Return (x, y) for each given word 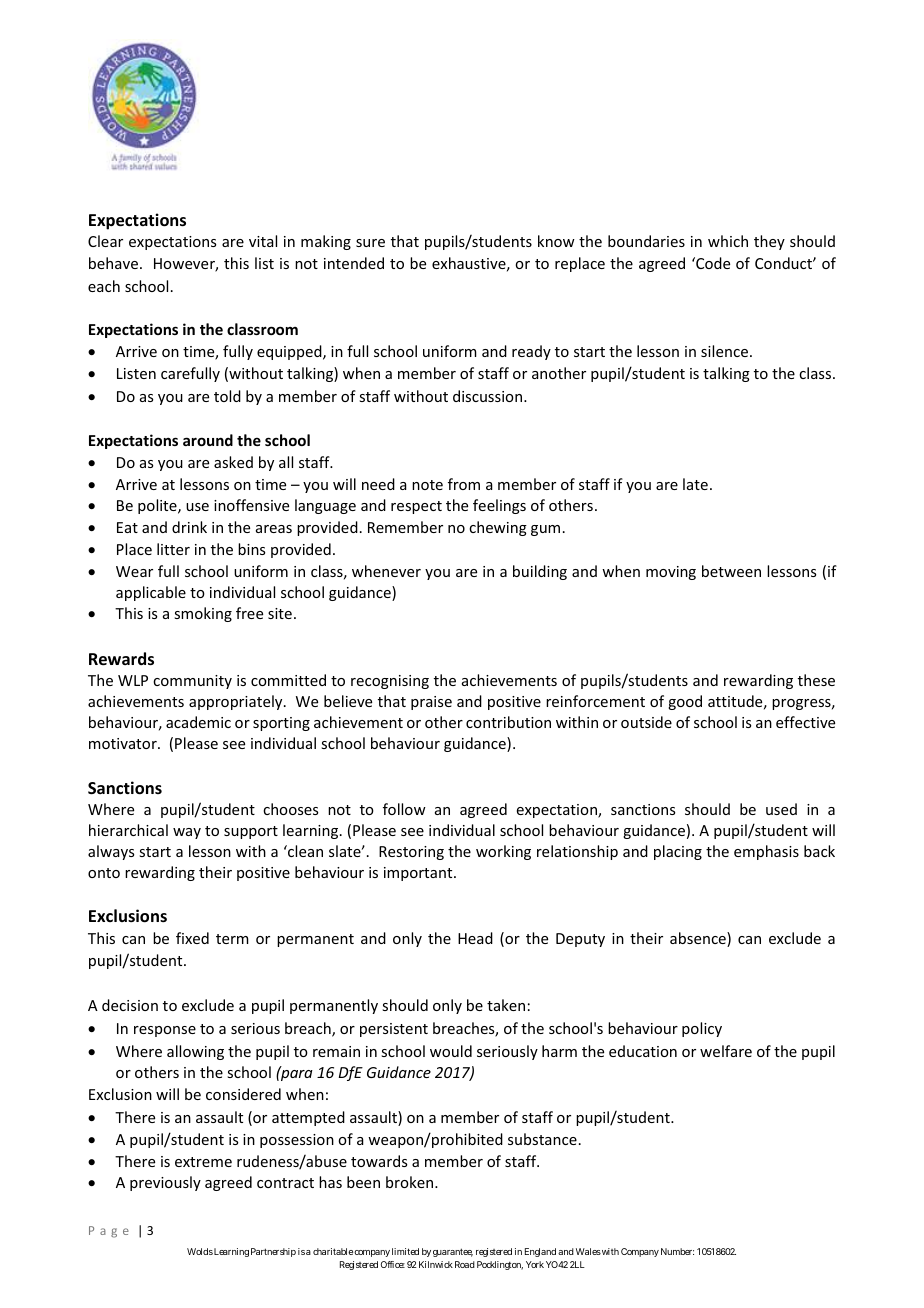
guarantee (453, 1252)
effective (805, 722)
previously (165, 1183)
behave (115, 263)
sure (370, 243)
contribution (508, 722)
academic (198, 722)
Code (712, 263)
